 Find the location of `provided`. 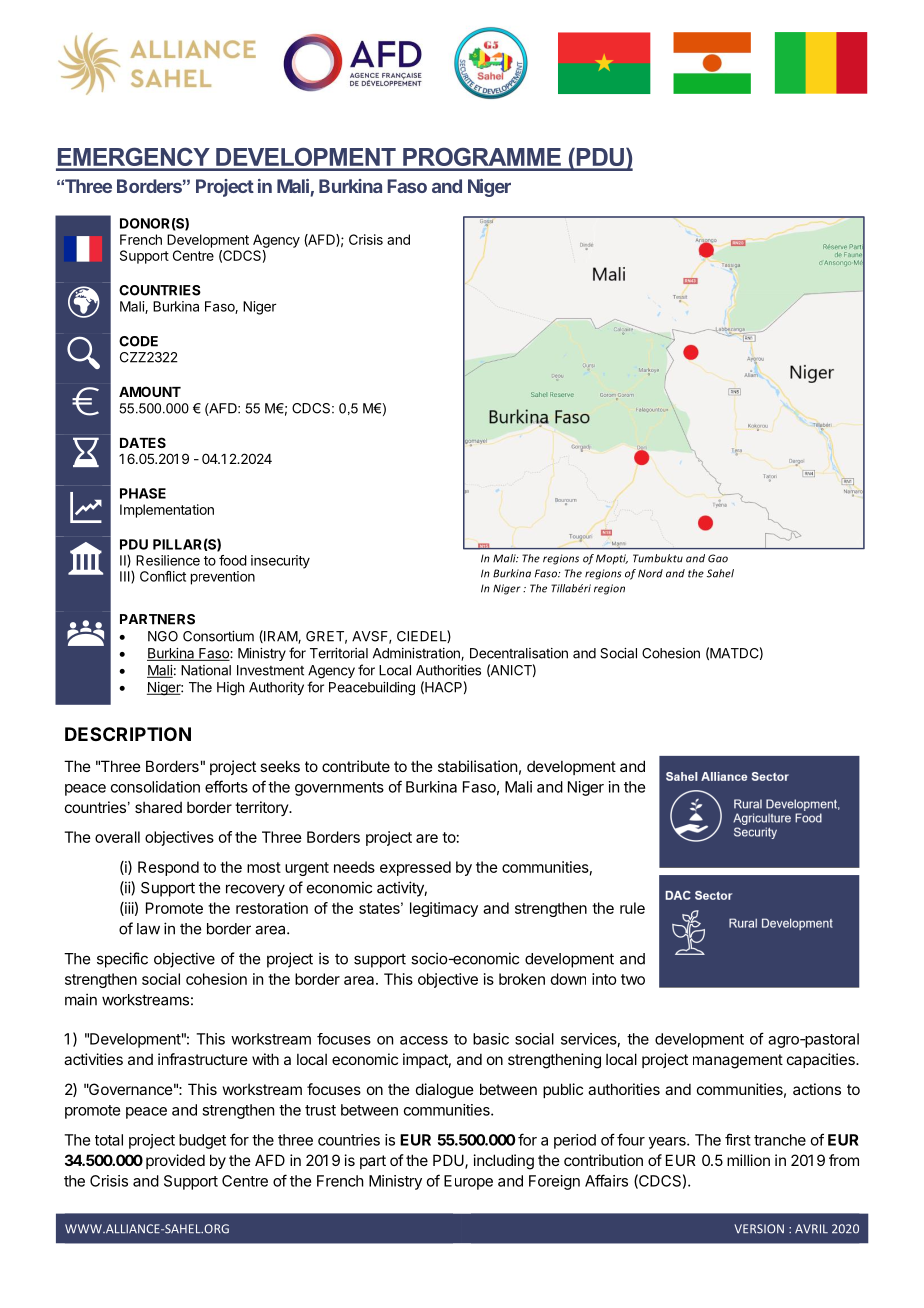

provided is located at coordinates (175, 1161).
